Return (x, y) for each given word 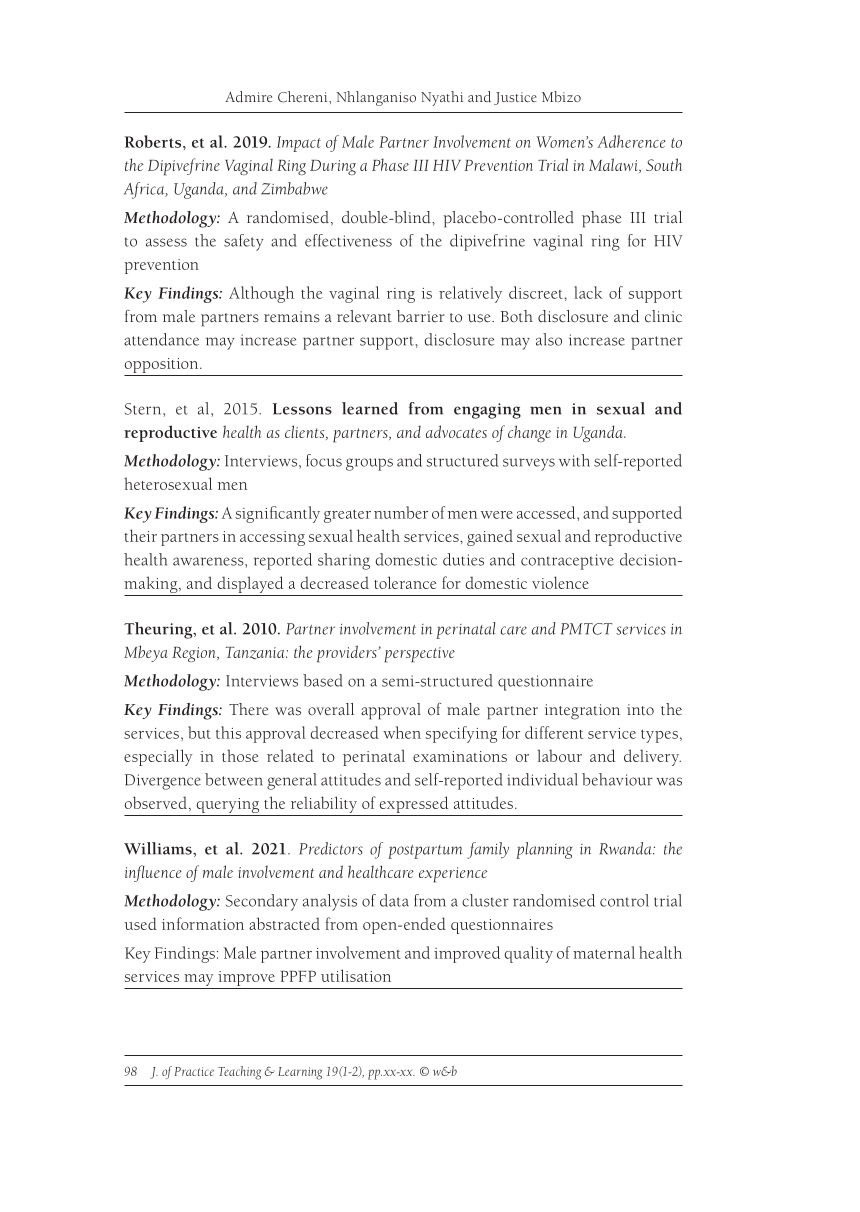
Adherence (631, 141)
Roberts (154, 141)
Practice (194, 1071)
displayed (250, 584)
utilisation (356, 975)
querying (228, 807)
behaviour (617, 779)
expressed (414, 804)
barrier (421, 316)
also (549, 339)
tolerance (405, 582)
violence (560, 582)
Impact (299, 144)
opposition (162, 365)
